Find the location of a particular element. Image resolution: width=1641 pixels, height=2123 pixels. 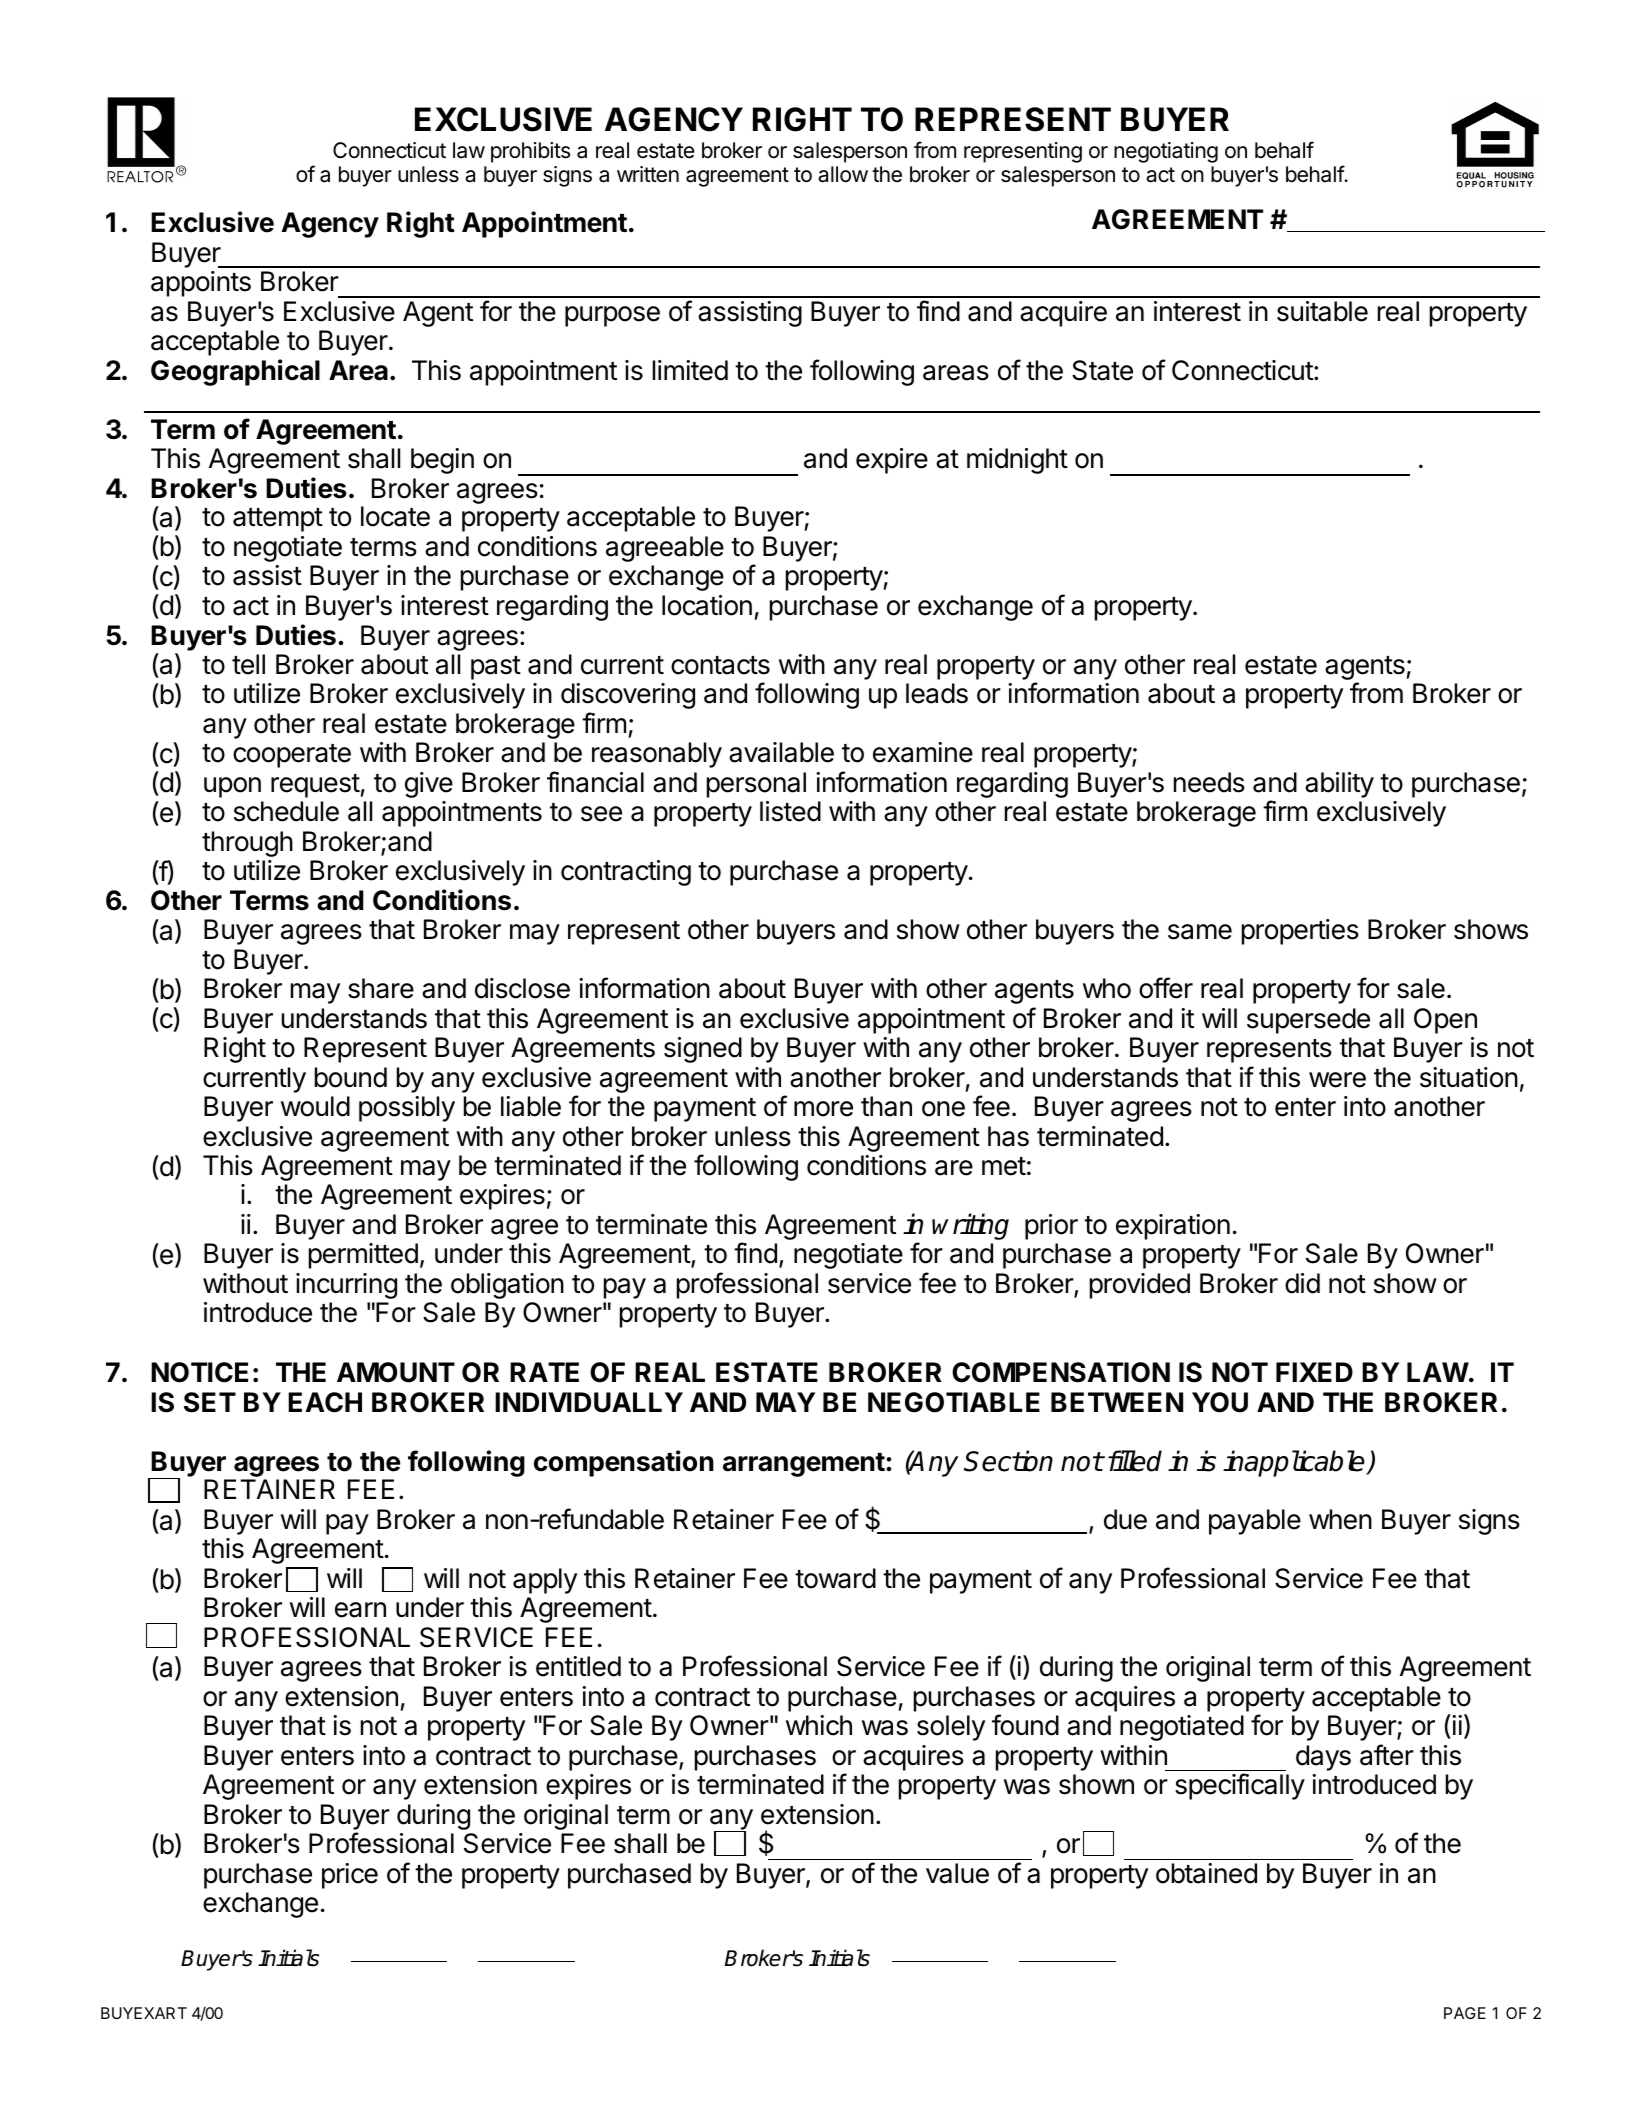

value is located at coordinates (957, 1873).
